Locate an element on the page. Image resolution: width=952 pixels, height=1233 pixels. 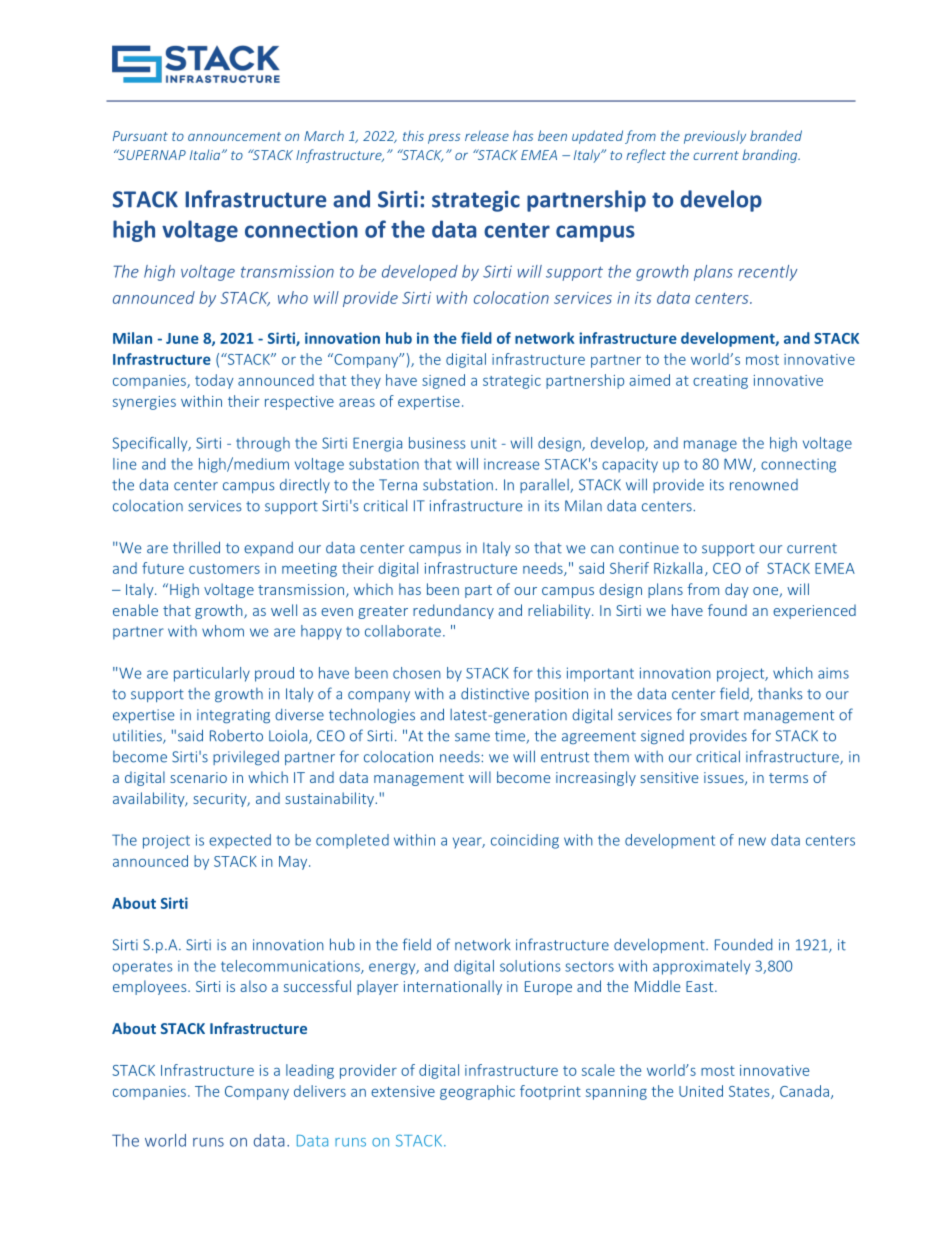
they is located at coordinates (366, 381).
